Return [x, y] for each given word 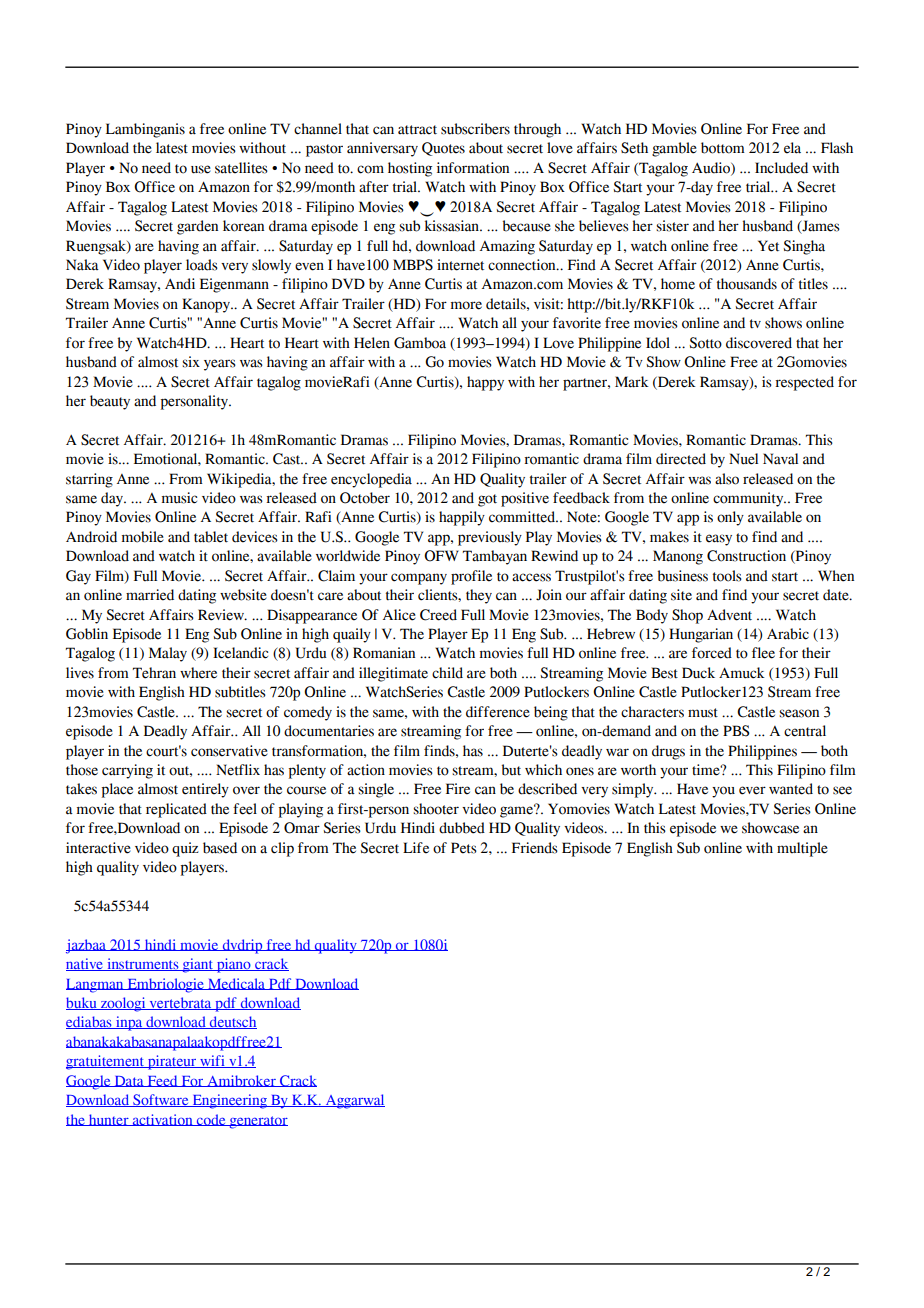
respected [804, 383]
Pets [464, 848]
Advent [729, 615]
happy [485, 383]
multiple [802, 849]
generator [257, 1122]
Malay [168, 654]
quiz [185, 849]
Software [161, 1100]
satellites [241, 168]
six [191, 362]
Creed [438, 615]
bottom [723, 148]
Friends [535, 848]
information [473, 168]
